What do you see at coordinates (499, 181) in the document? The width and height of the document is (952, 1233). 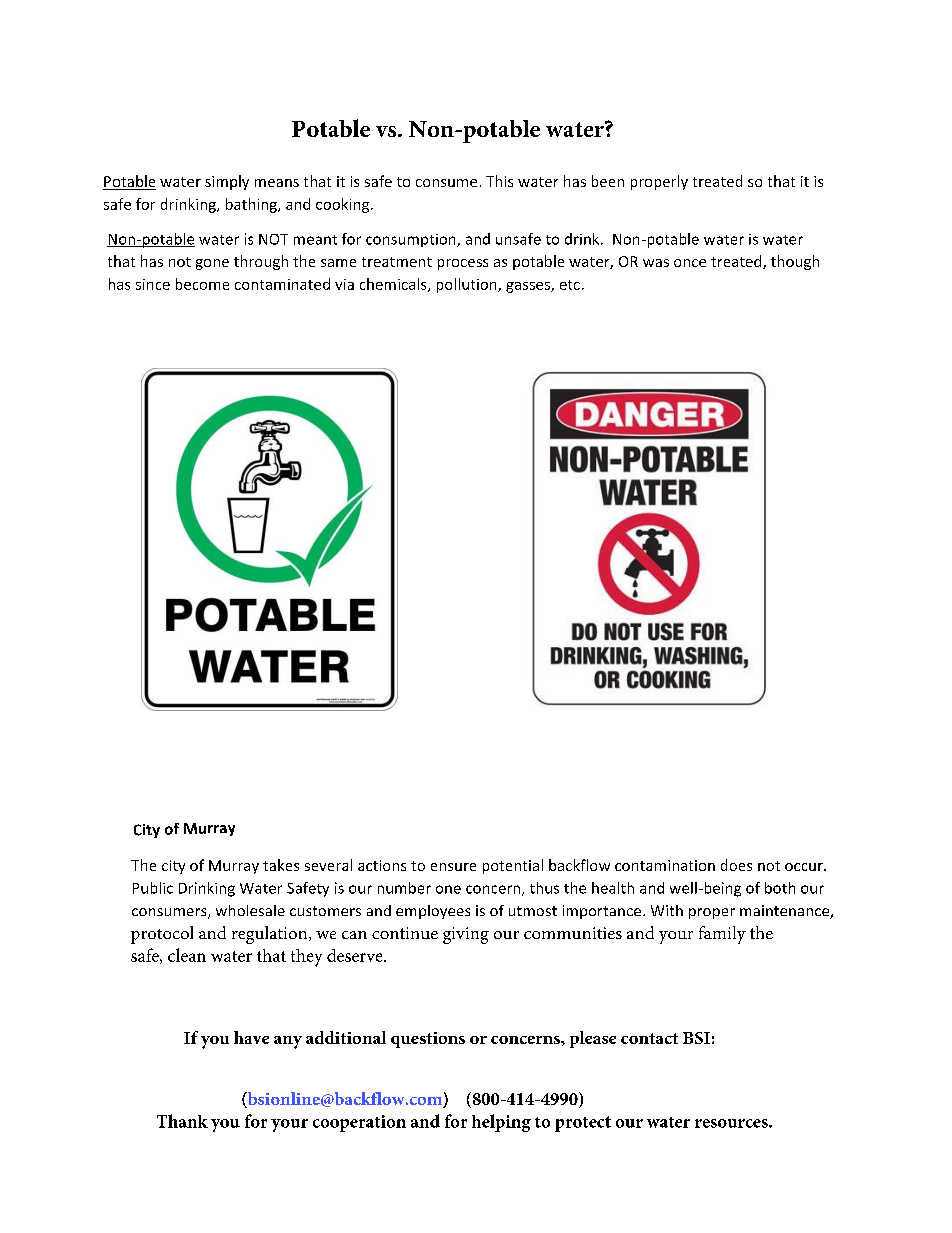 I see `This` at bounding box center [499, 181].
